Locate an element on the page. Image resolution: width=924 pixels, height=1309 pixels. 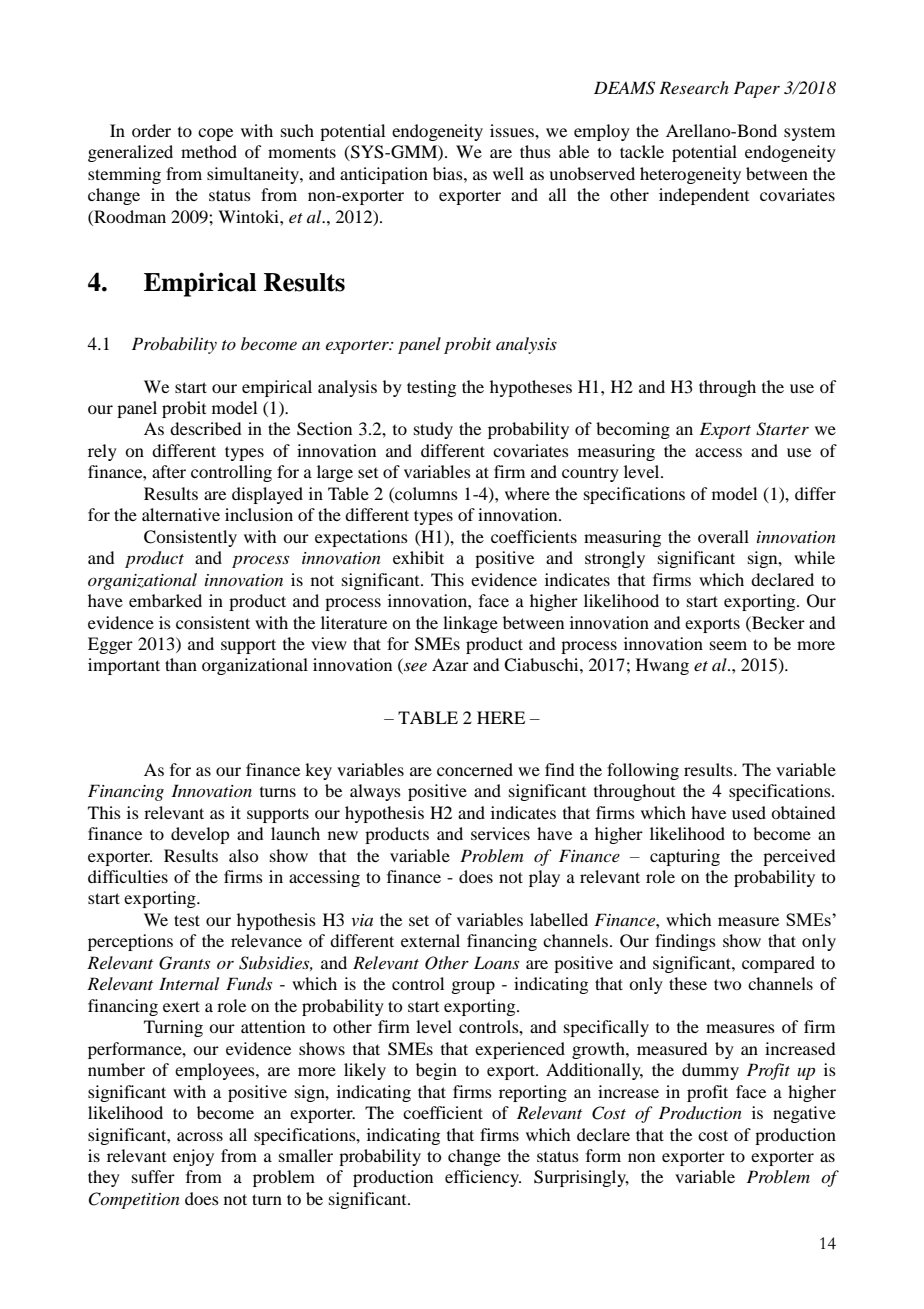
difficulties is located at coordinates (128, 876).
